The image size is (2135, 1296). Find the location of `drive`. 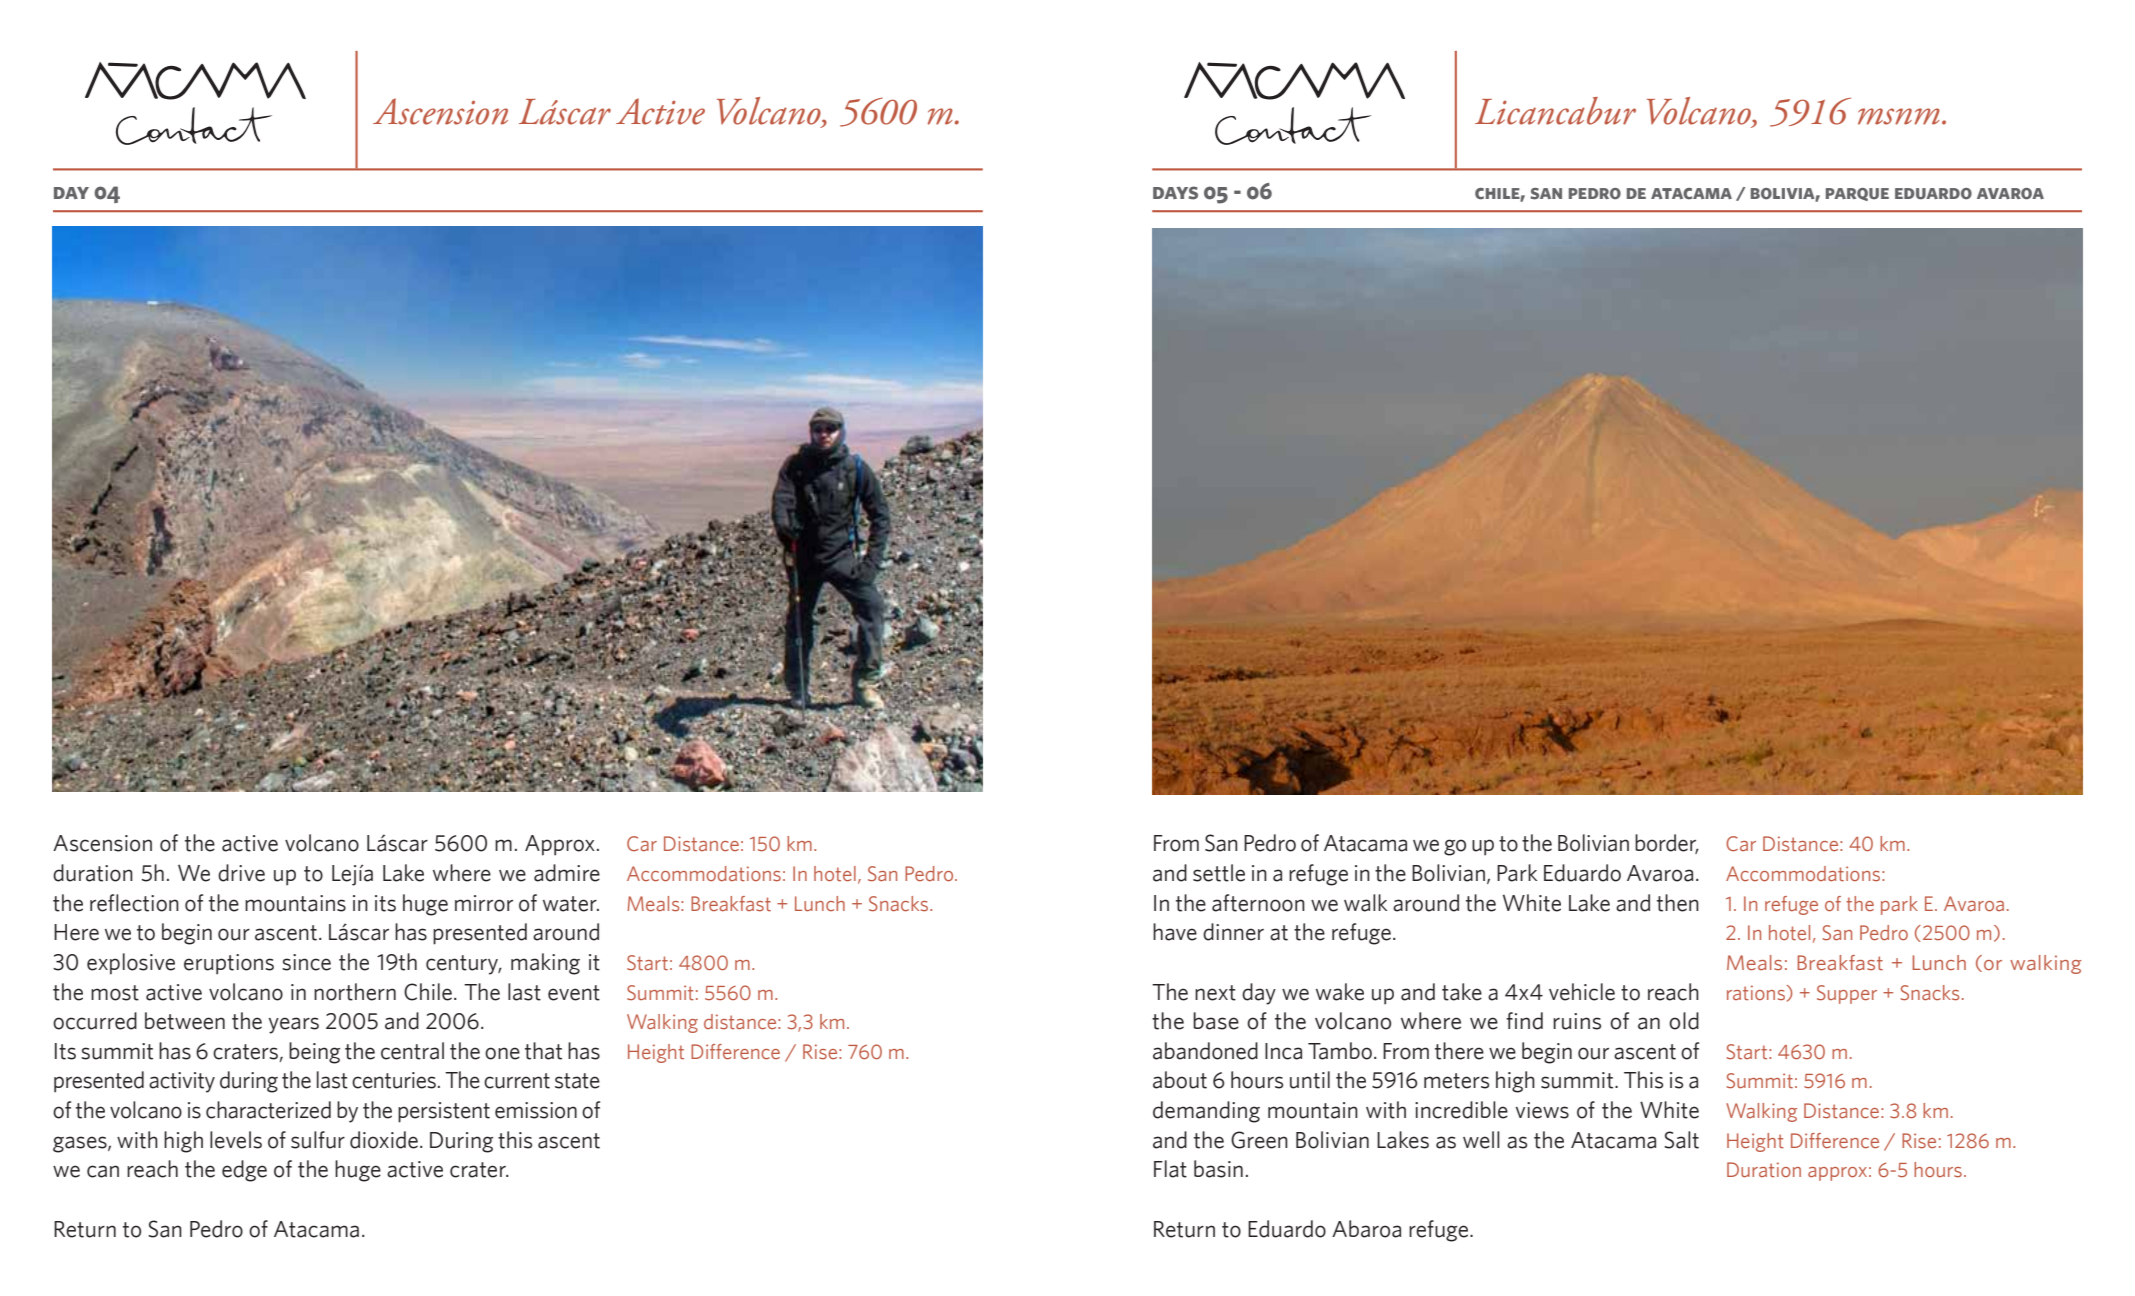

drive is located at coordinates (241, 873).
